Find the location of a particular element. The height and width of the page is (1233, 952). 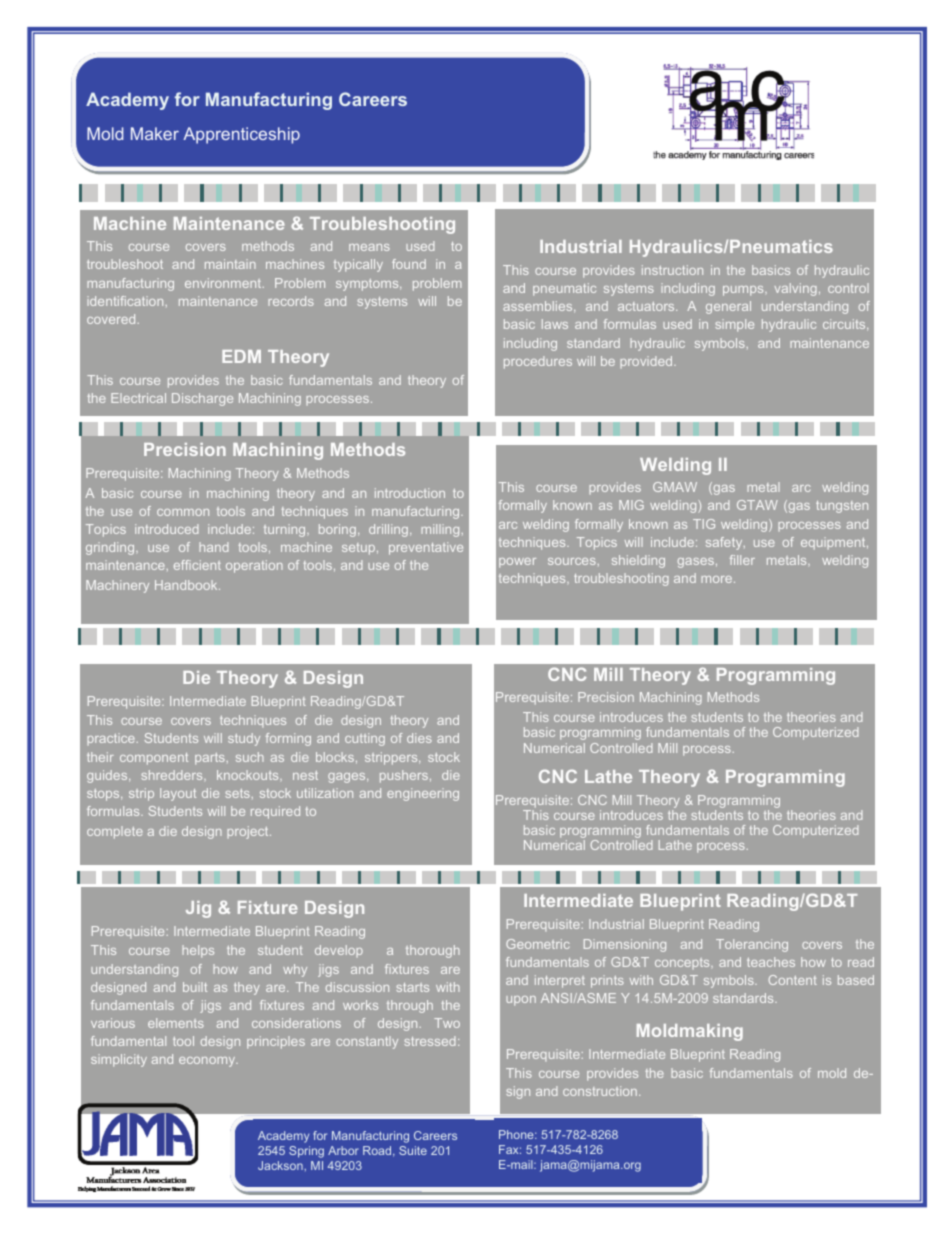

teaches is located at coordinates (771, 962).
